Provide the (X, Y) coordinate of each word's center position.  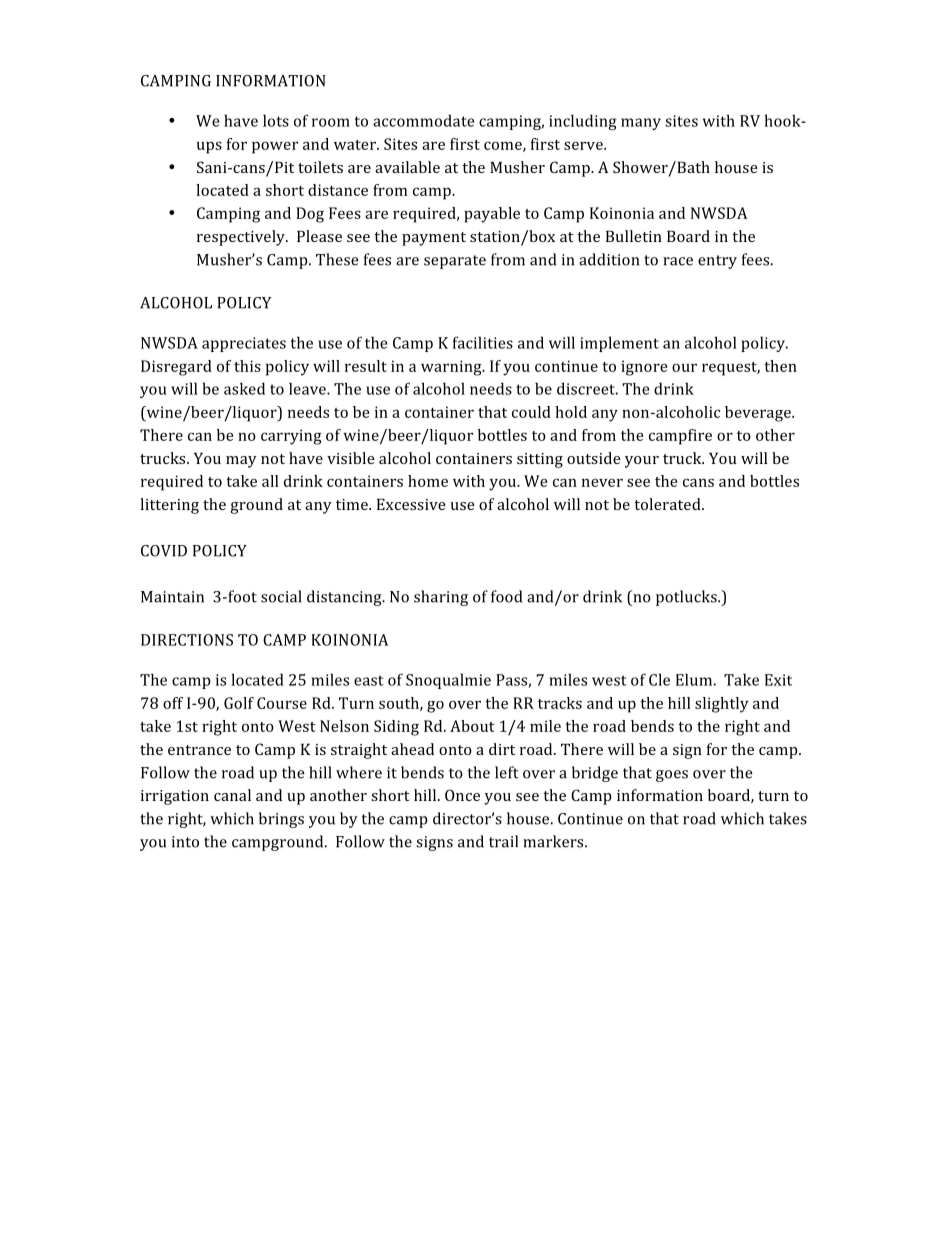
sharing (441, 598)
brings (281, 820)
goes (672, 776)
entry (717, 262)
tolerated (668, 504)
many (641, 124)
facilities (483, 342)
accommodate (423, 120)
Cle (659, 679)
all (270, 481)
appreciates (244, 344)
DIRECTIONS (187, 640)
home (428, 481)
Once (462, 795)
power (275, 147)
